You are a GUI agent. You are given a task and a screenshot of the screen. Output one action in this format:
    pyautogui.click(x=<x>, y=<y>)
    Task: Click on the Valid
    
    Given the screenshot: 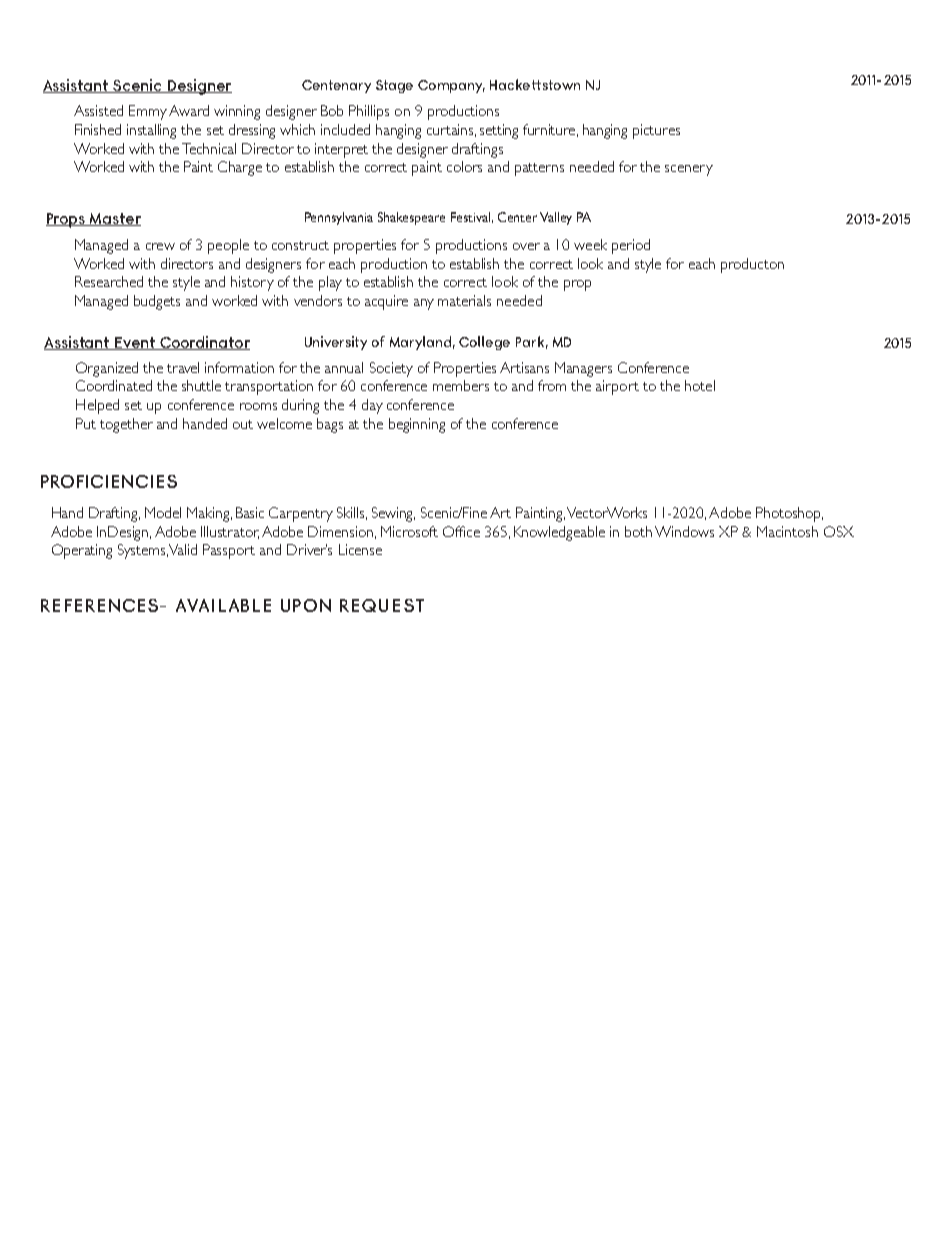 What is the action you would take?
    pyautogui.click(x=183, y=549)
